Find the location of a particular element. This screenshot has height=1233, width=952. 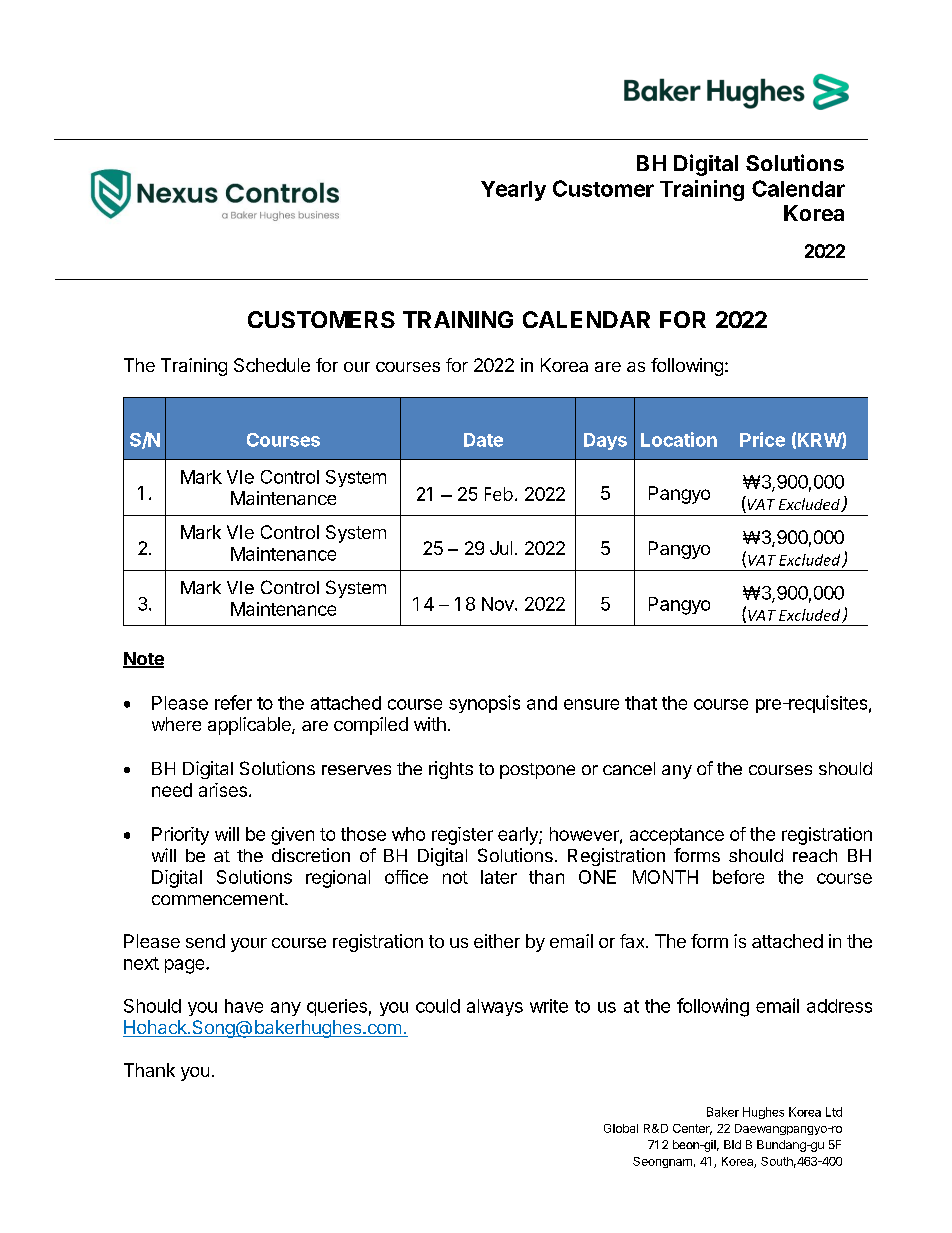

address is located at coordinates (839, 1006).
